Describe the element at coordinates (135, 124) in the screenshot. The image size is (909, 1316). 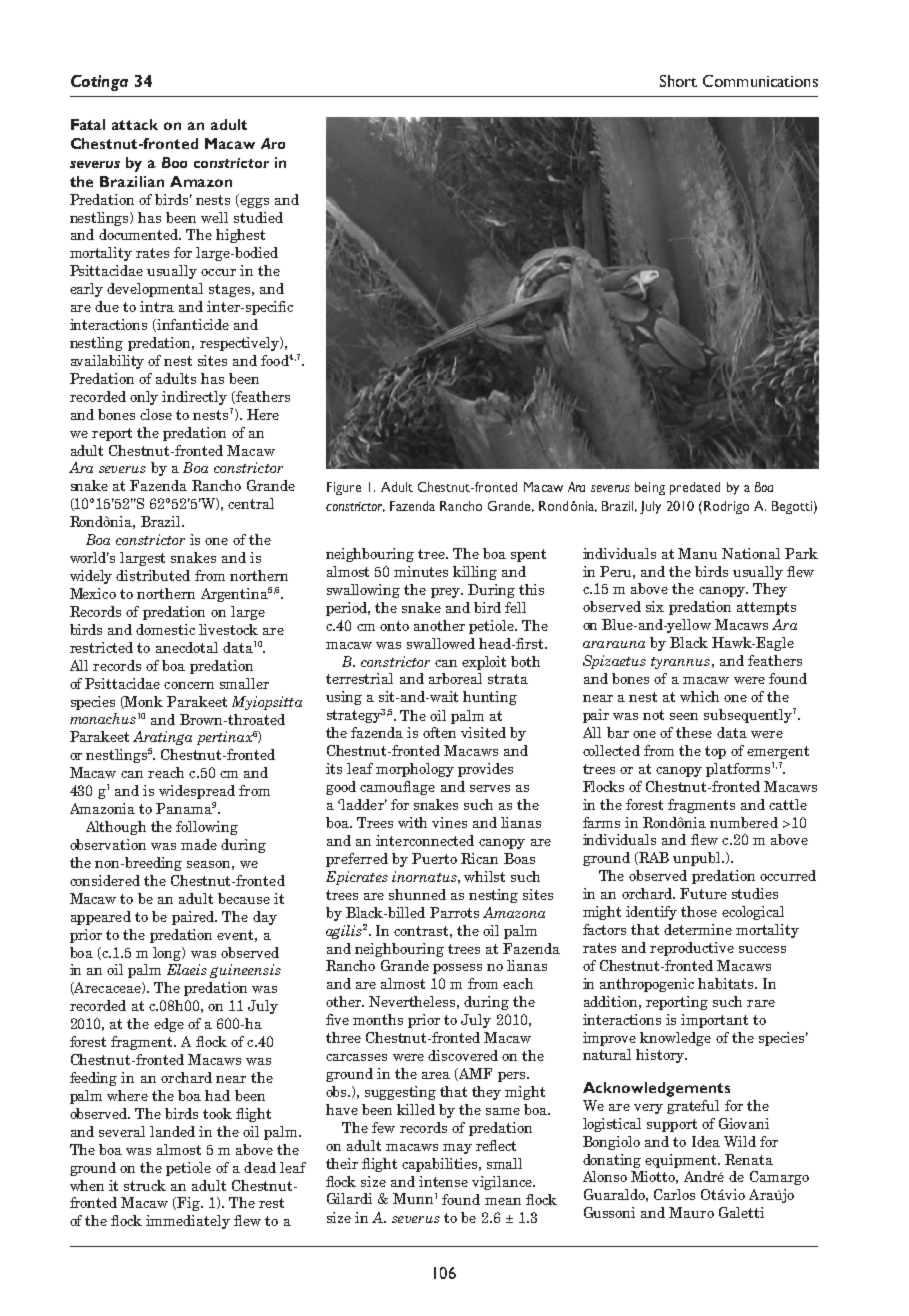
I see `attack` at that location.
